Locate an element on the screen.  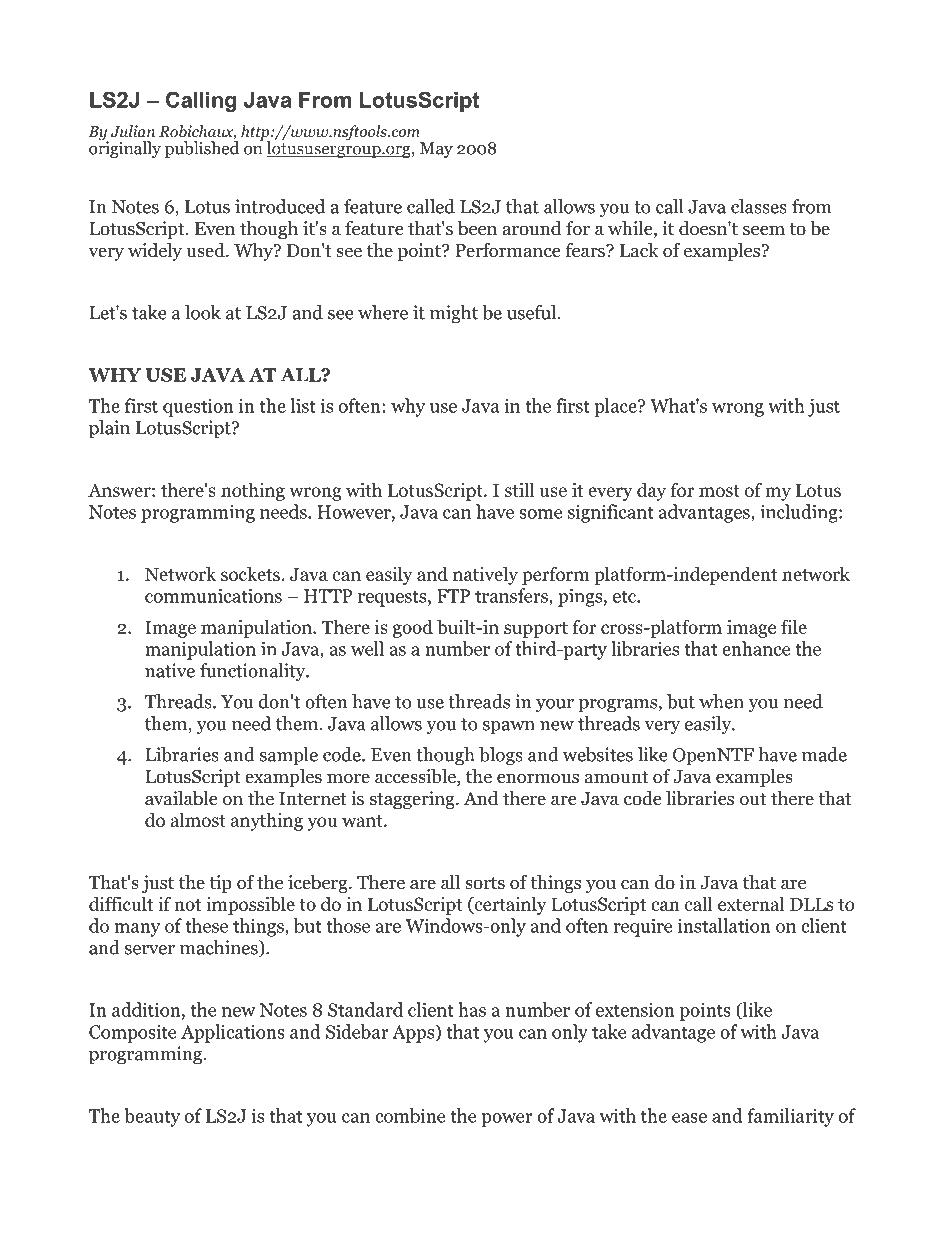
communications is located at coordinates (213, 595).
